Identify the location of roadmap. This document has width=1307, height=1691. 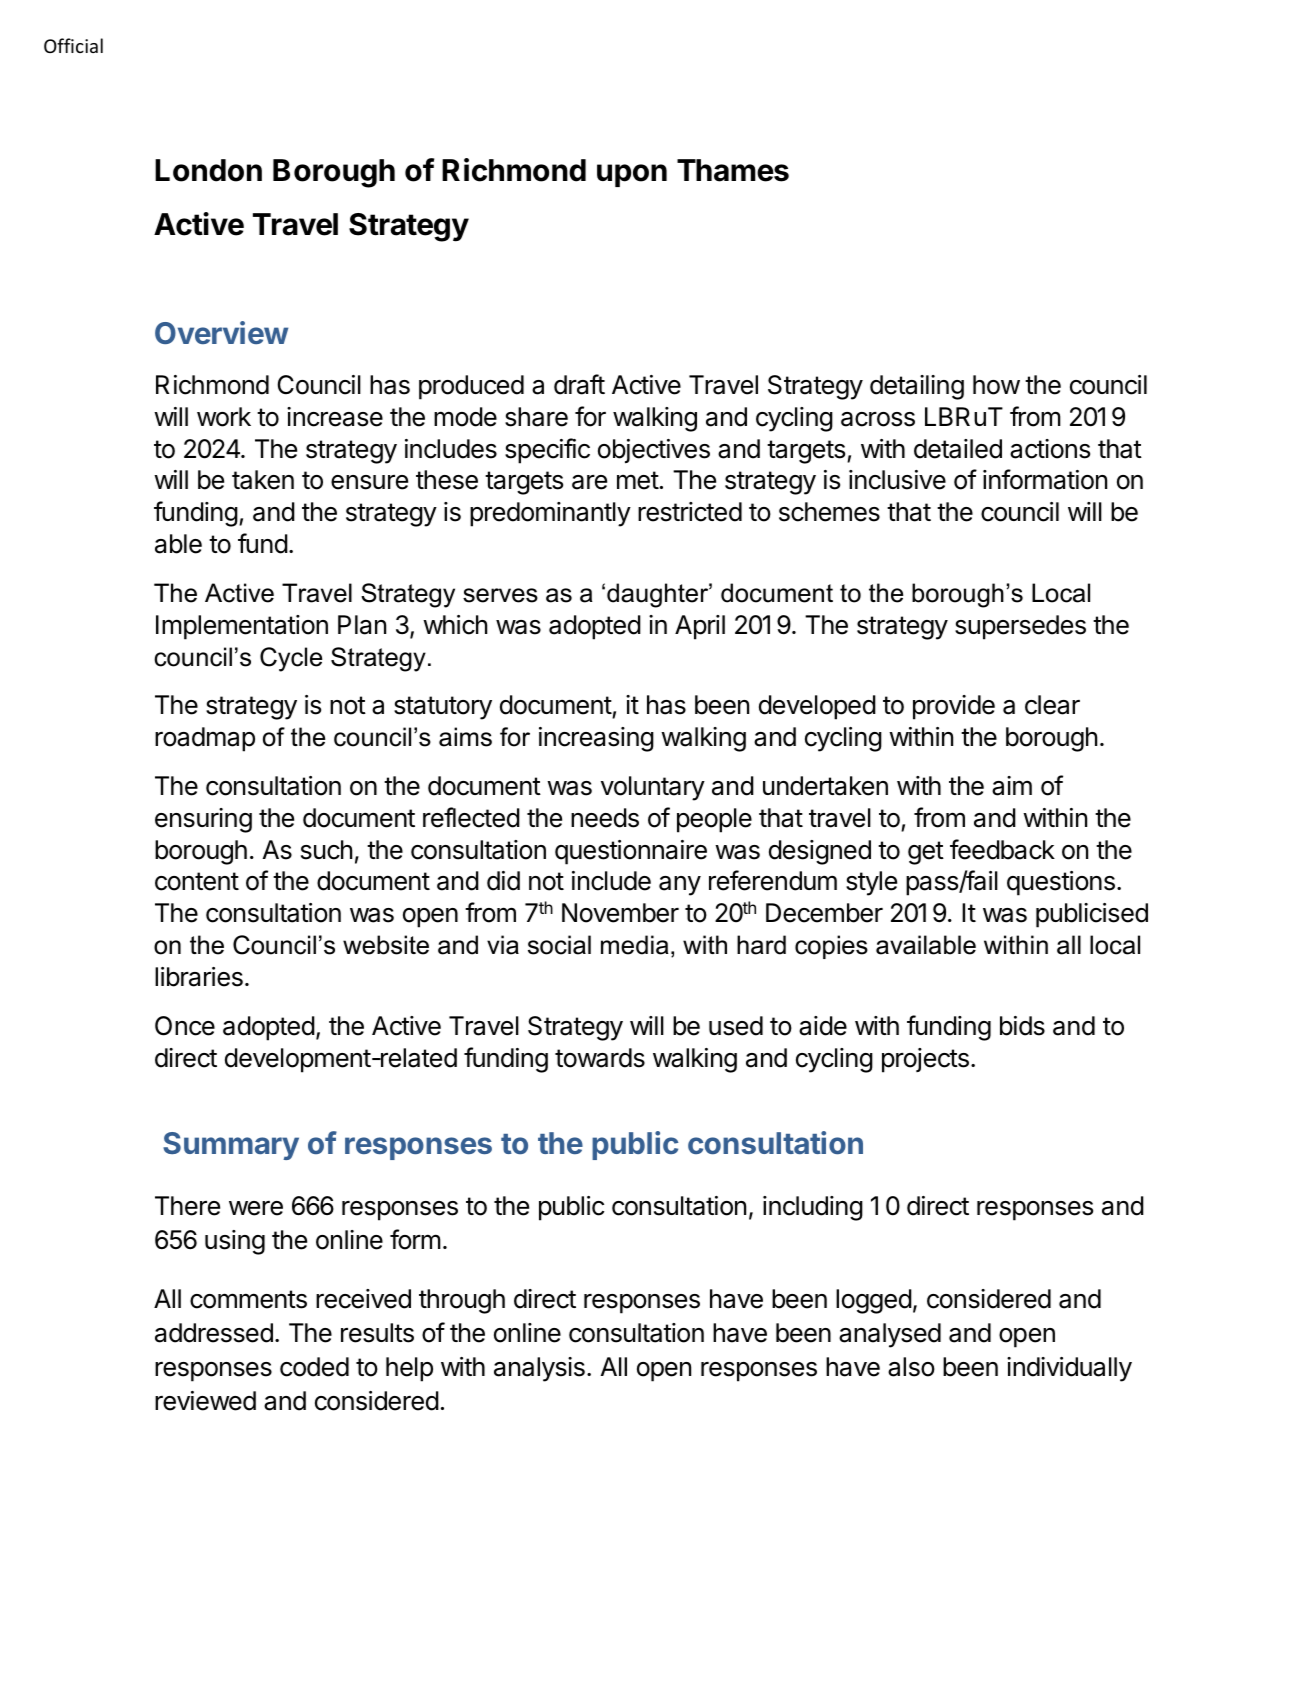
(205, 739).
